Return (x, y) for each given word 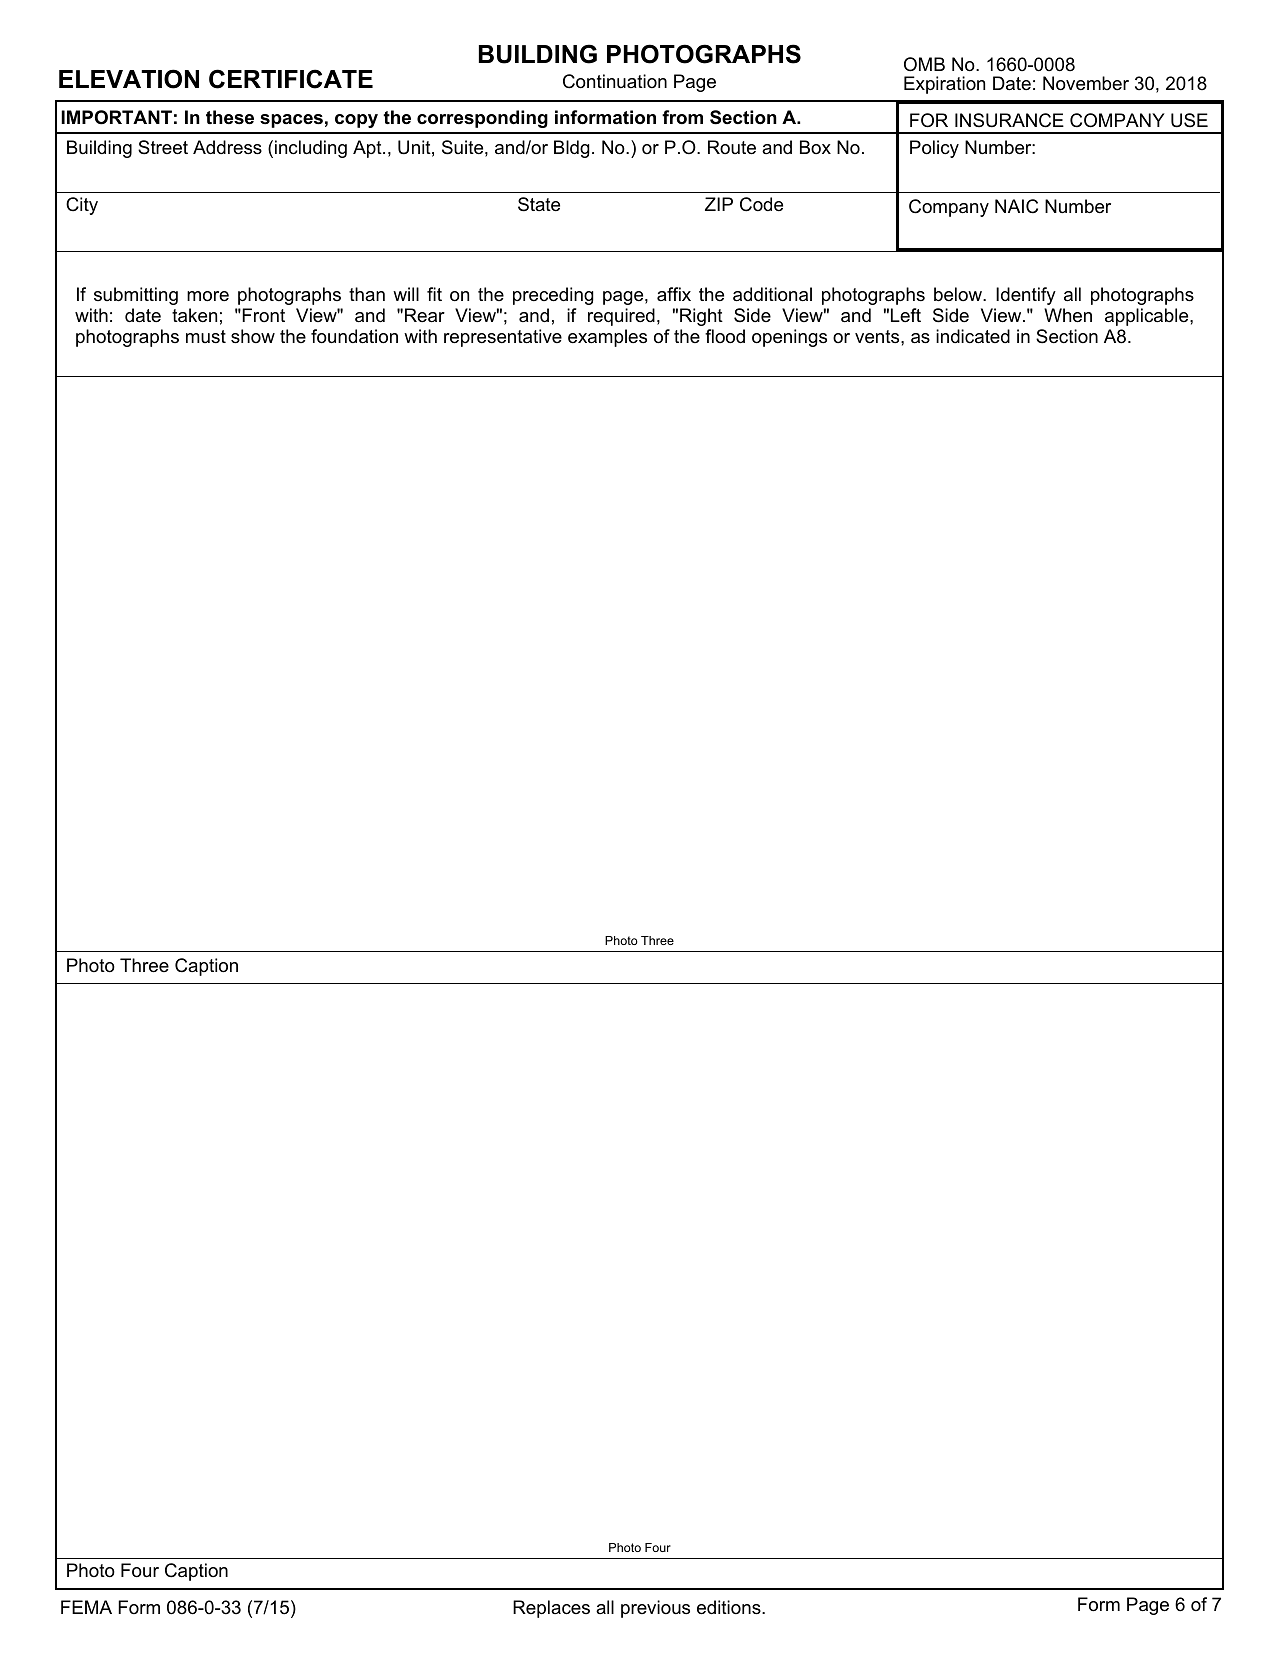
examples (607, 338)
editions (730, 1607)
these (230, 117)
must (206, 336)
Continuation (615, 81)
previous (655, 1609)
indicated (973, 336)
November (1086, 83)
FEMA (86, 1607)
